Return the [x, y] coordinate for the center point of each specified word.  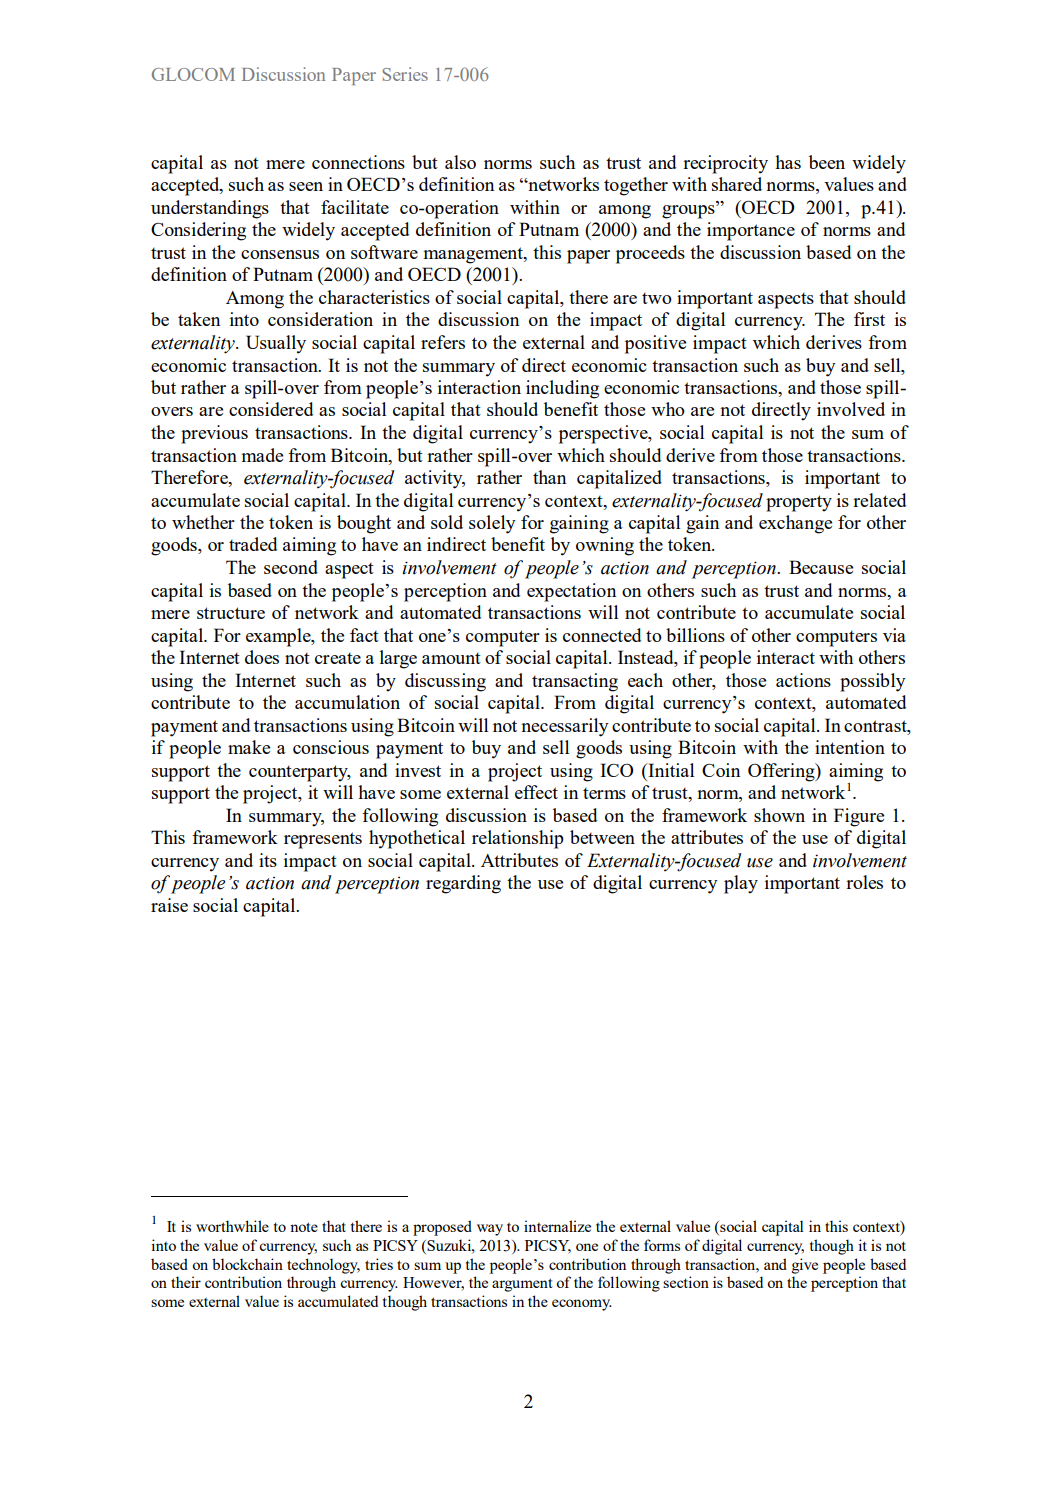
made [262, 455]
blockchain [247, 1264]
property [799, 503]
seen [306, 186]
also [460, 162]
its [268, 860]
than [550, 477]
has [788, 162]
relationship [518, 839]
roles [864, 882]
